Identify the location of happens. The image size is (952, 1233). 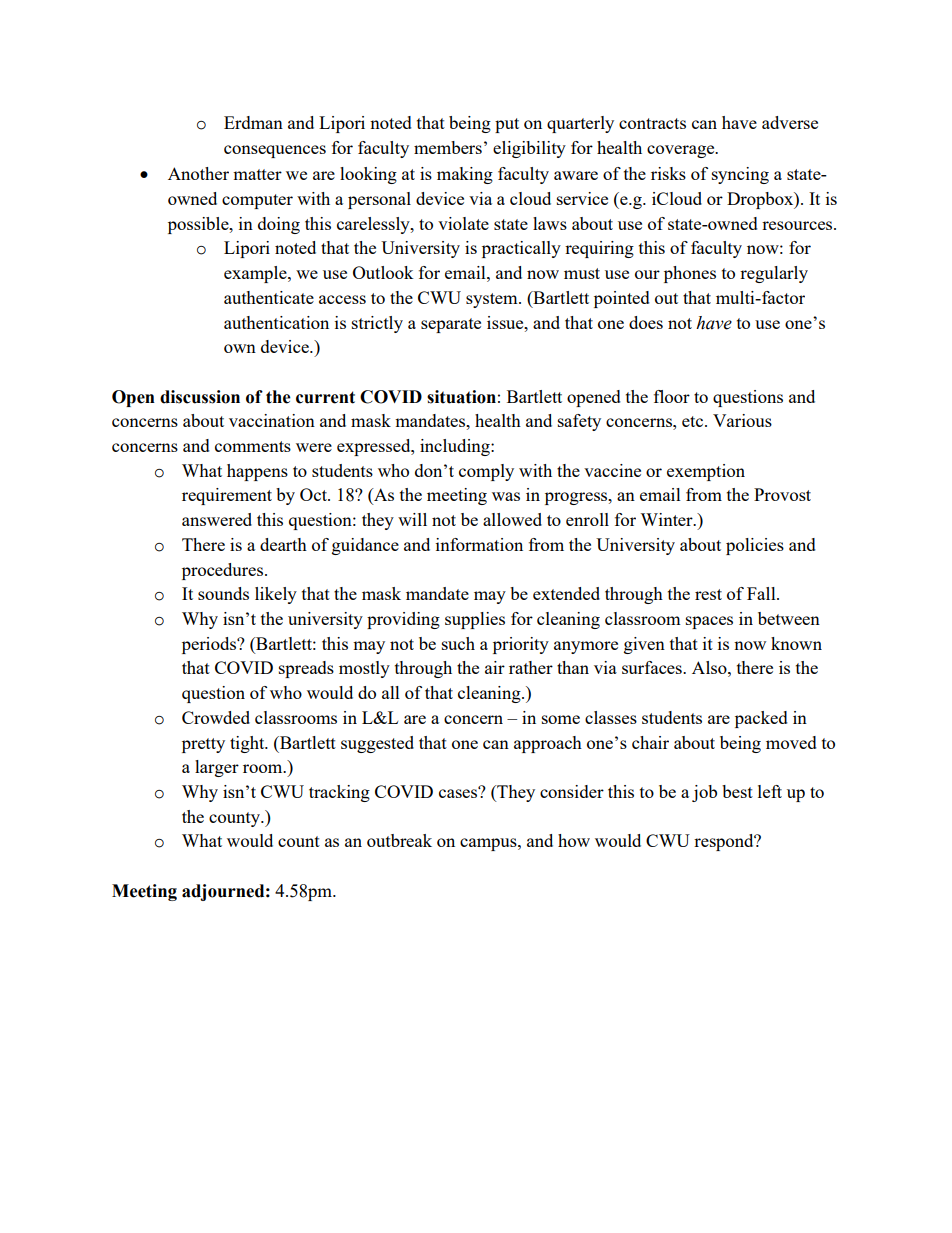
(257, 472).
